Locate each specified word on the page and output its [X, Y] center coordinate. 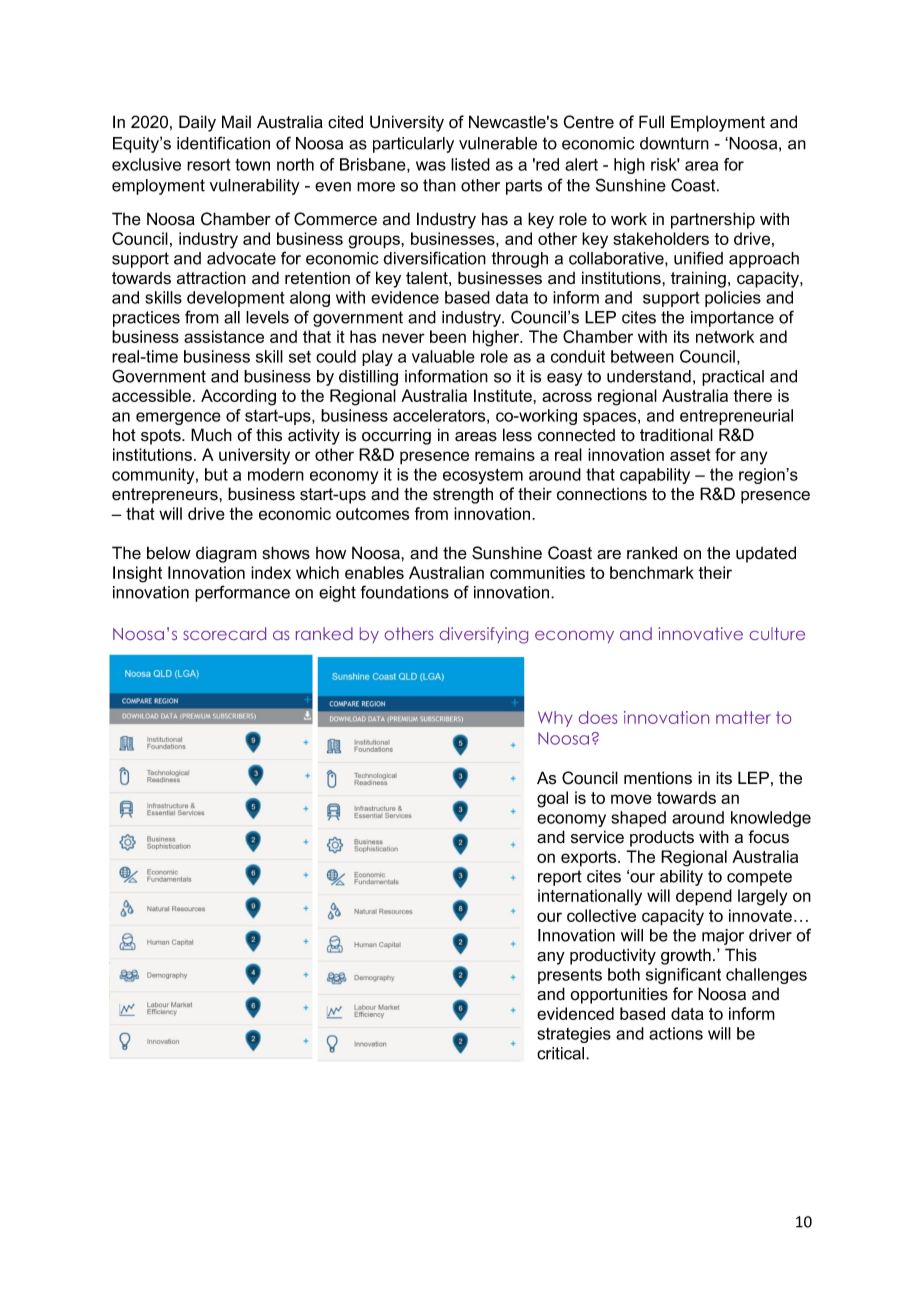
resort [208, 164]
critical [562, 1053]
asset [690, 455]
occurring [396, 437]
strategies [574, 1035]
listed [470, 164]
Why [555, 719]
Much [211, 435]
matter [743, 717]
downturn [674, 143]
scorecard [224, 633]
